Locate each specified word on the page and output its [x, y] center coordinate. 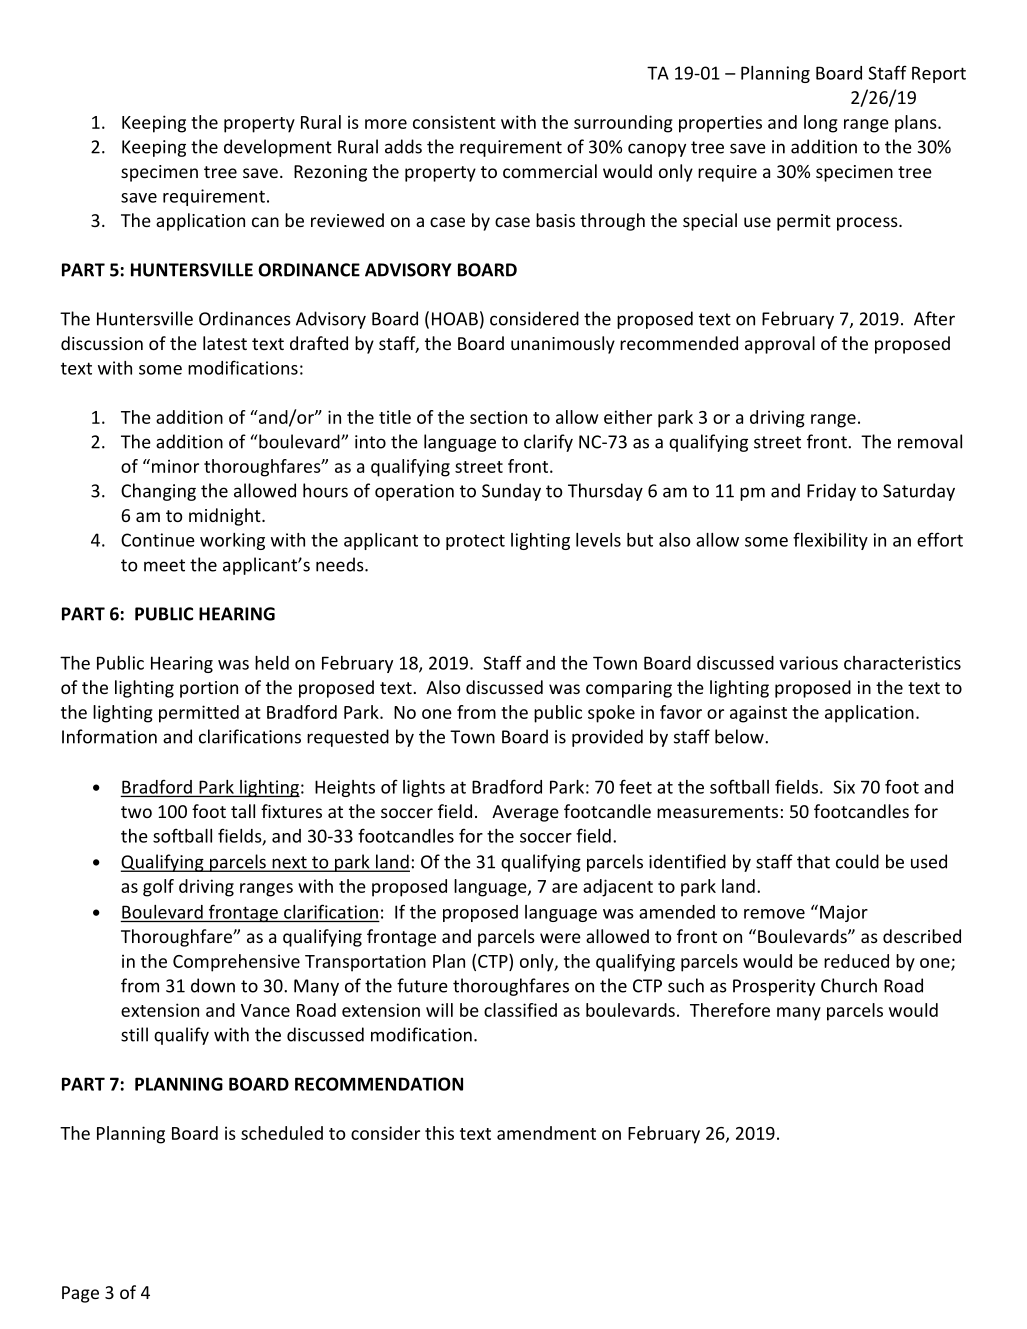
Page [80, 1294]
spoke [611, 714]
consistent [454, 122]
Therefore [730, 1010]
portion [209, 689]
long [821, 124]
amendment [546, 1133]
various [808, 663]
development [278, 148]
